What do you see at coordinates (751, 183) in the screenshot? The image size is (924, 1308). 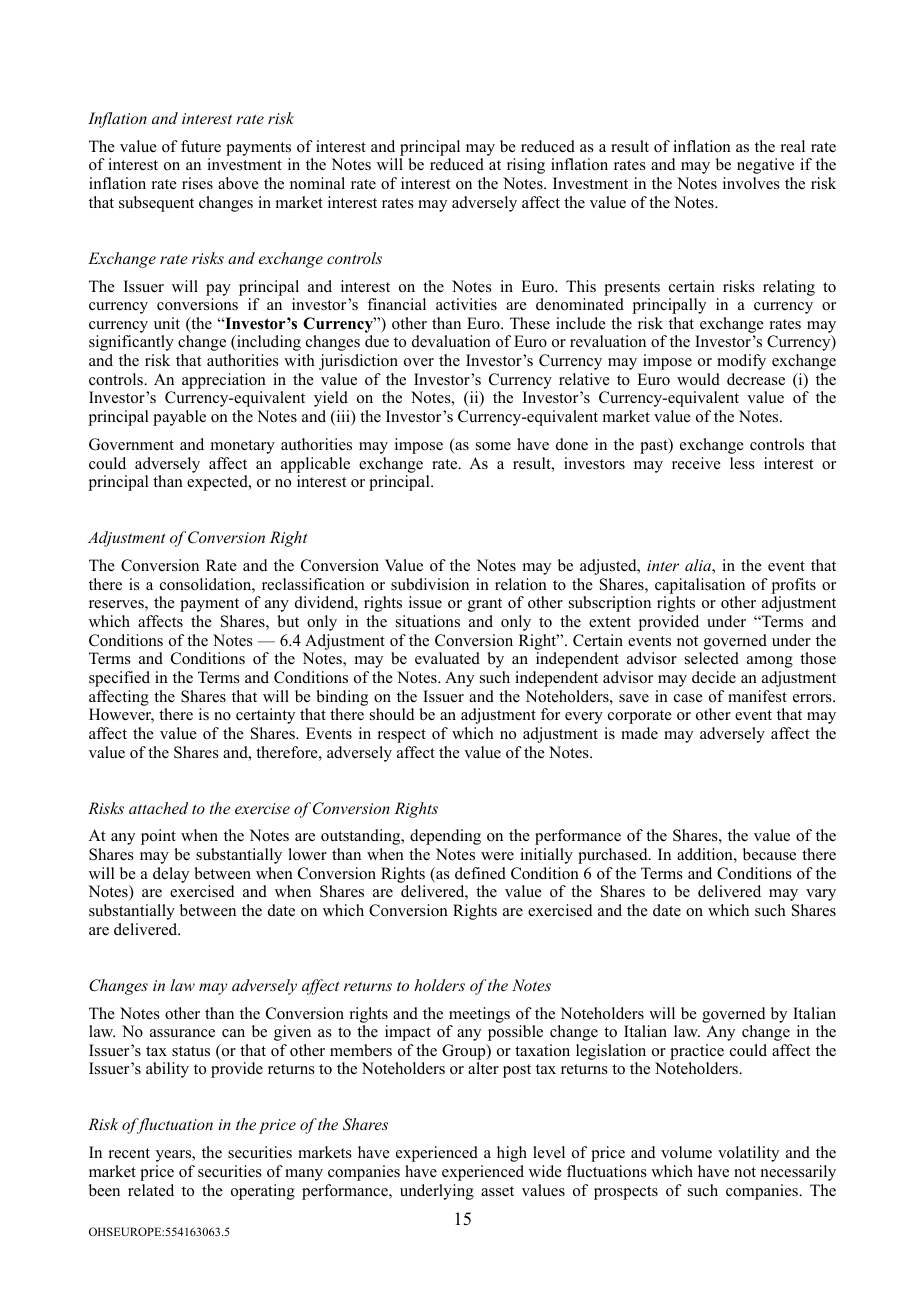 I see `involves` at bounding box center [751, 183].
